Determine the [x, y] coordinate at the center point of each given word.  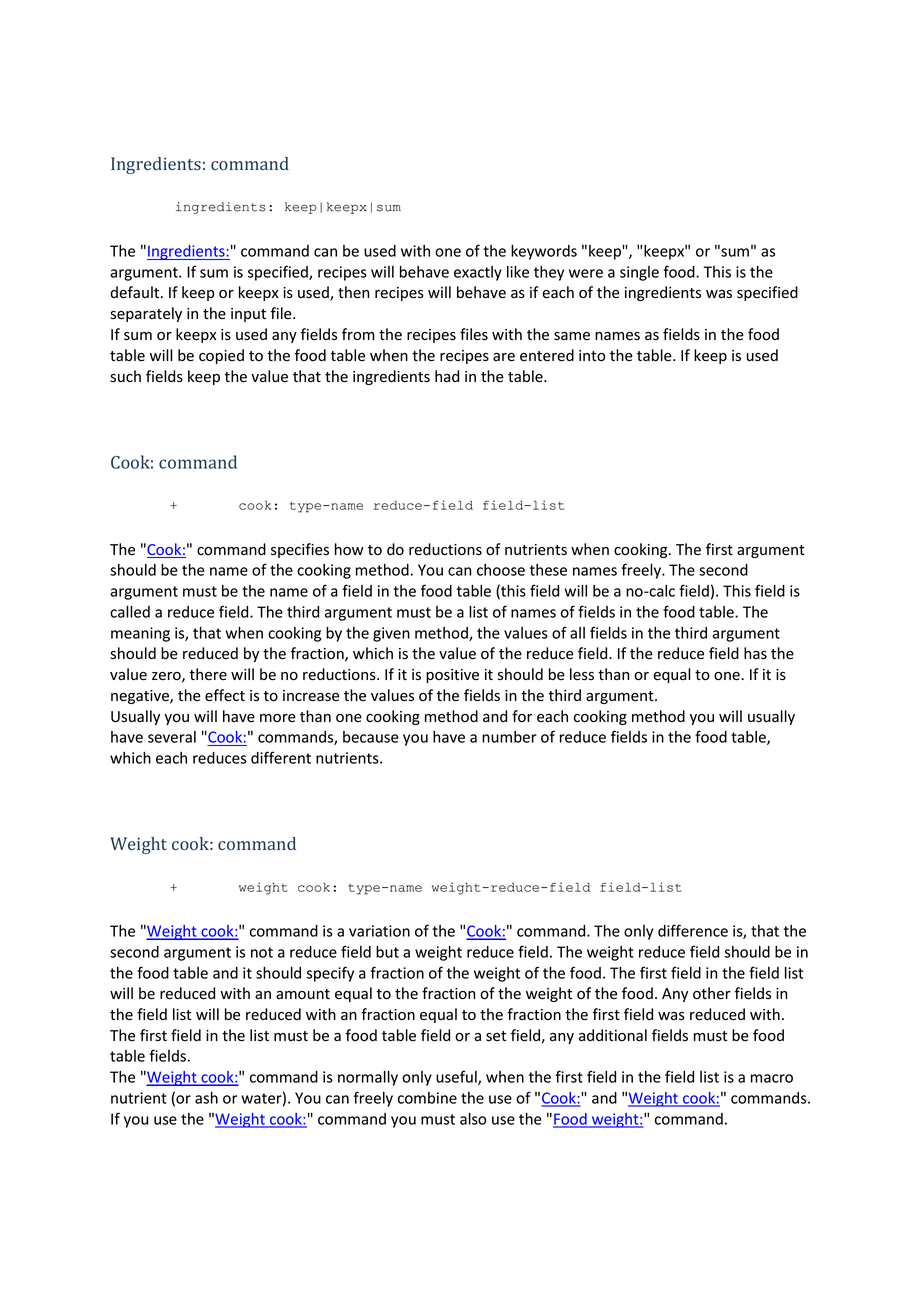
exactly [478, 273]
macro [772, 1078]
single [639, 273]
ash [206, 1098]
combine [427, 1098]
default [136, 292]
